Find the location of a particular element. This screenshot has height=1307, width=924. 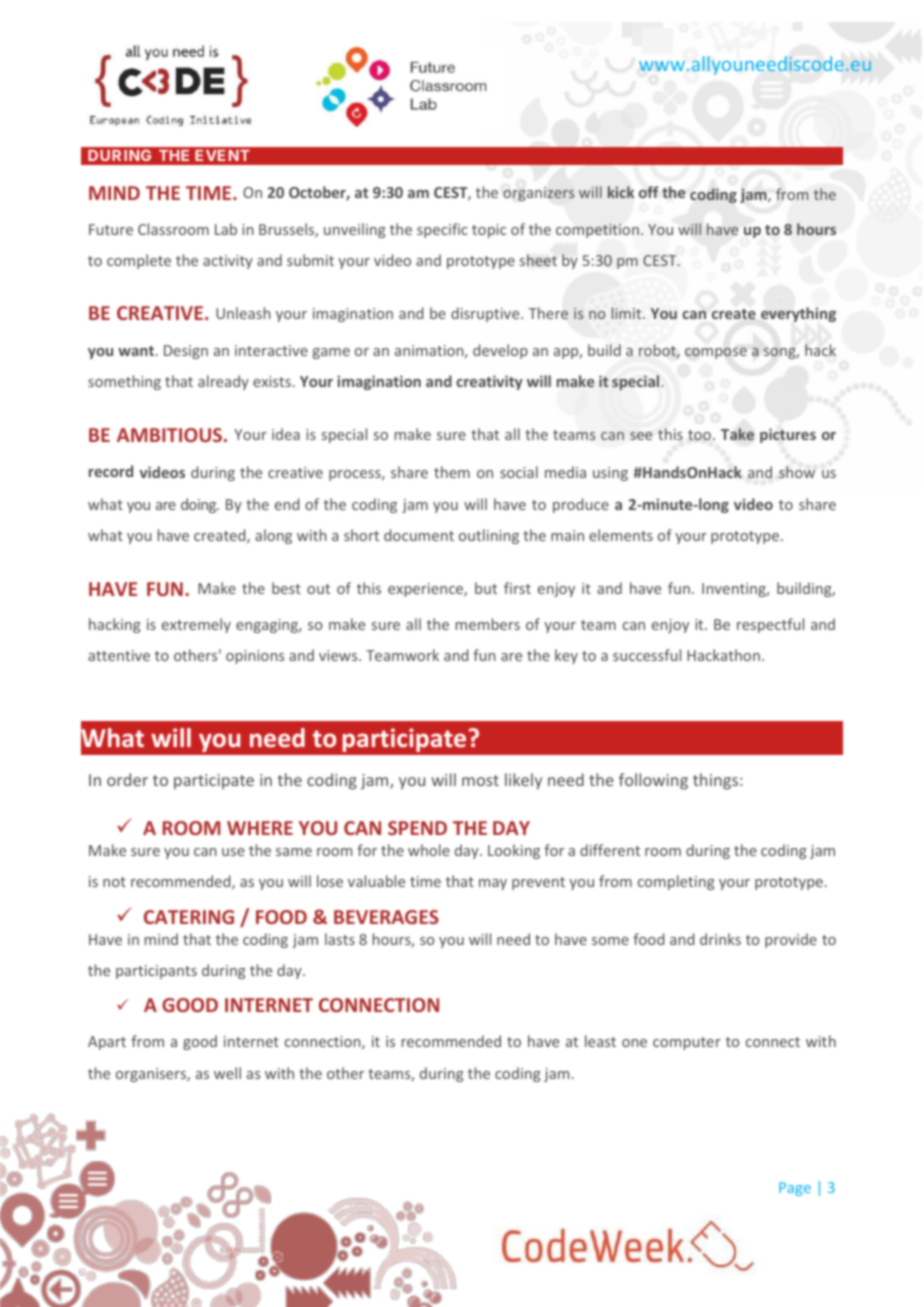

well is located at coordinates (227, 1073).
